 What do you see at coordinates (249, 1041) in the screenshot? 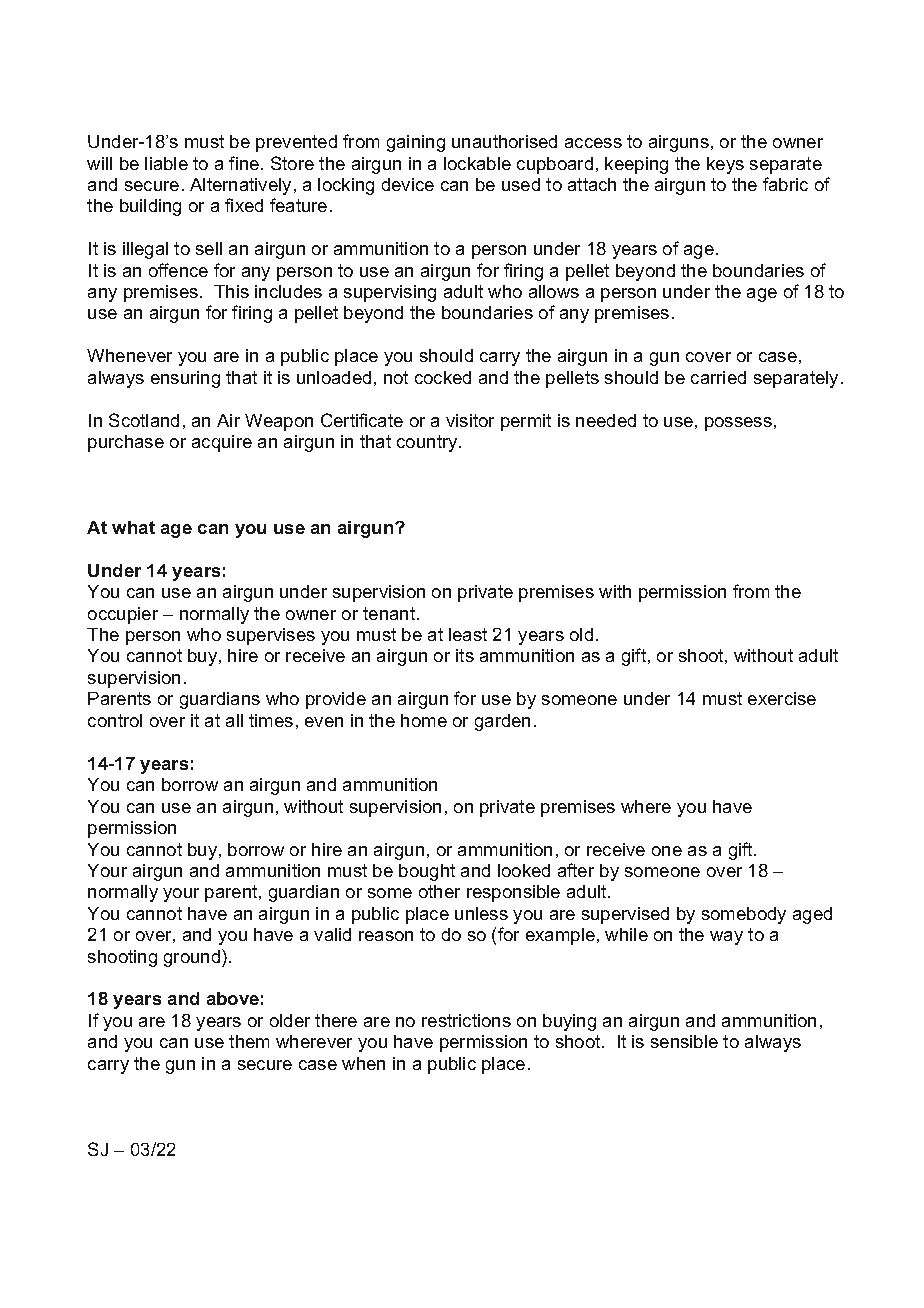
I see `them` at bounding box center [249, 1041].
